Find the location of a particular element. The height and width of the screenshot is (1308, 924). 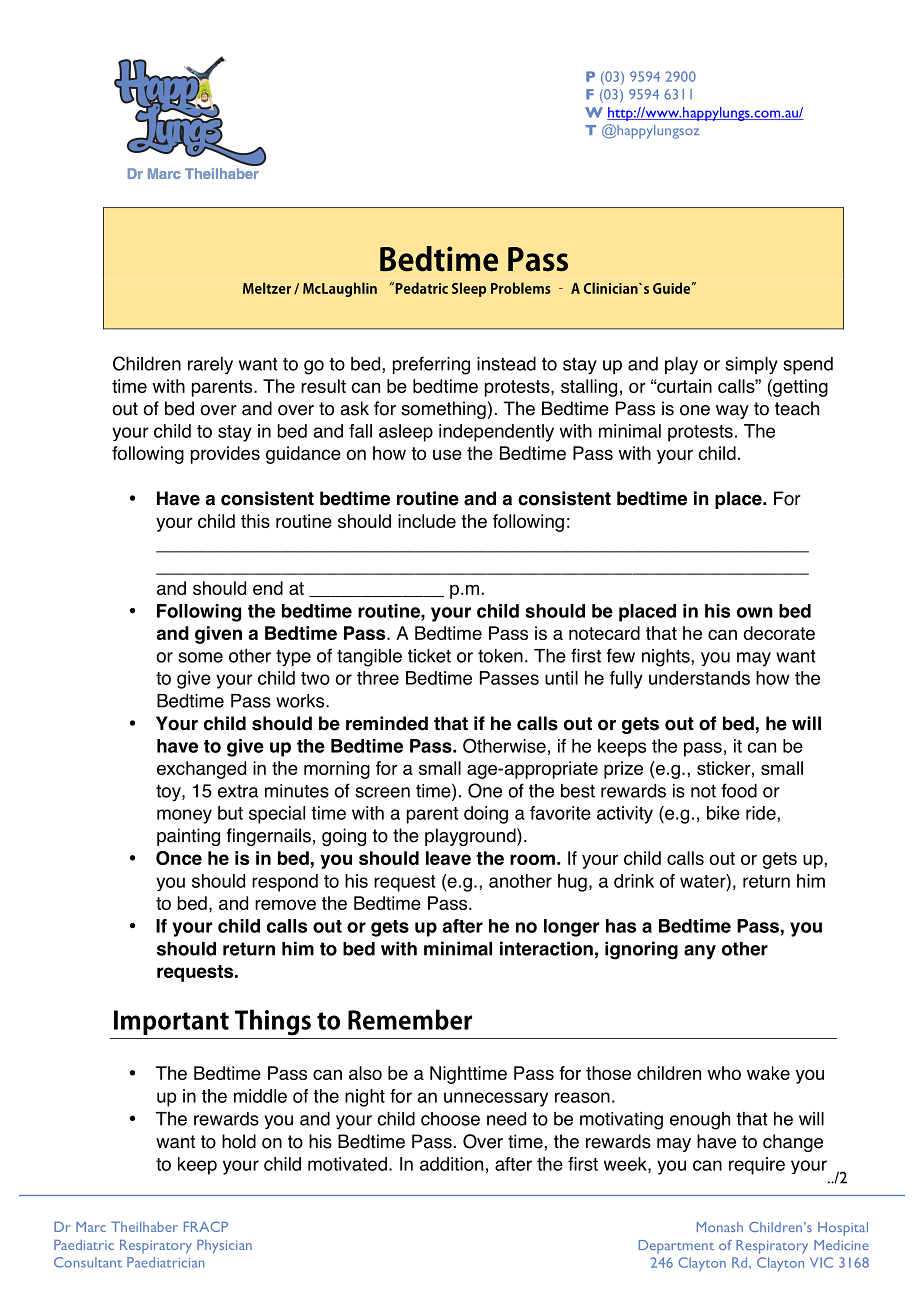

rarely is located at coordinates (210, 365).
